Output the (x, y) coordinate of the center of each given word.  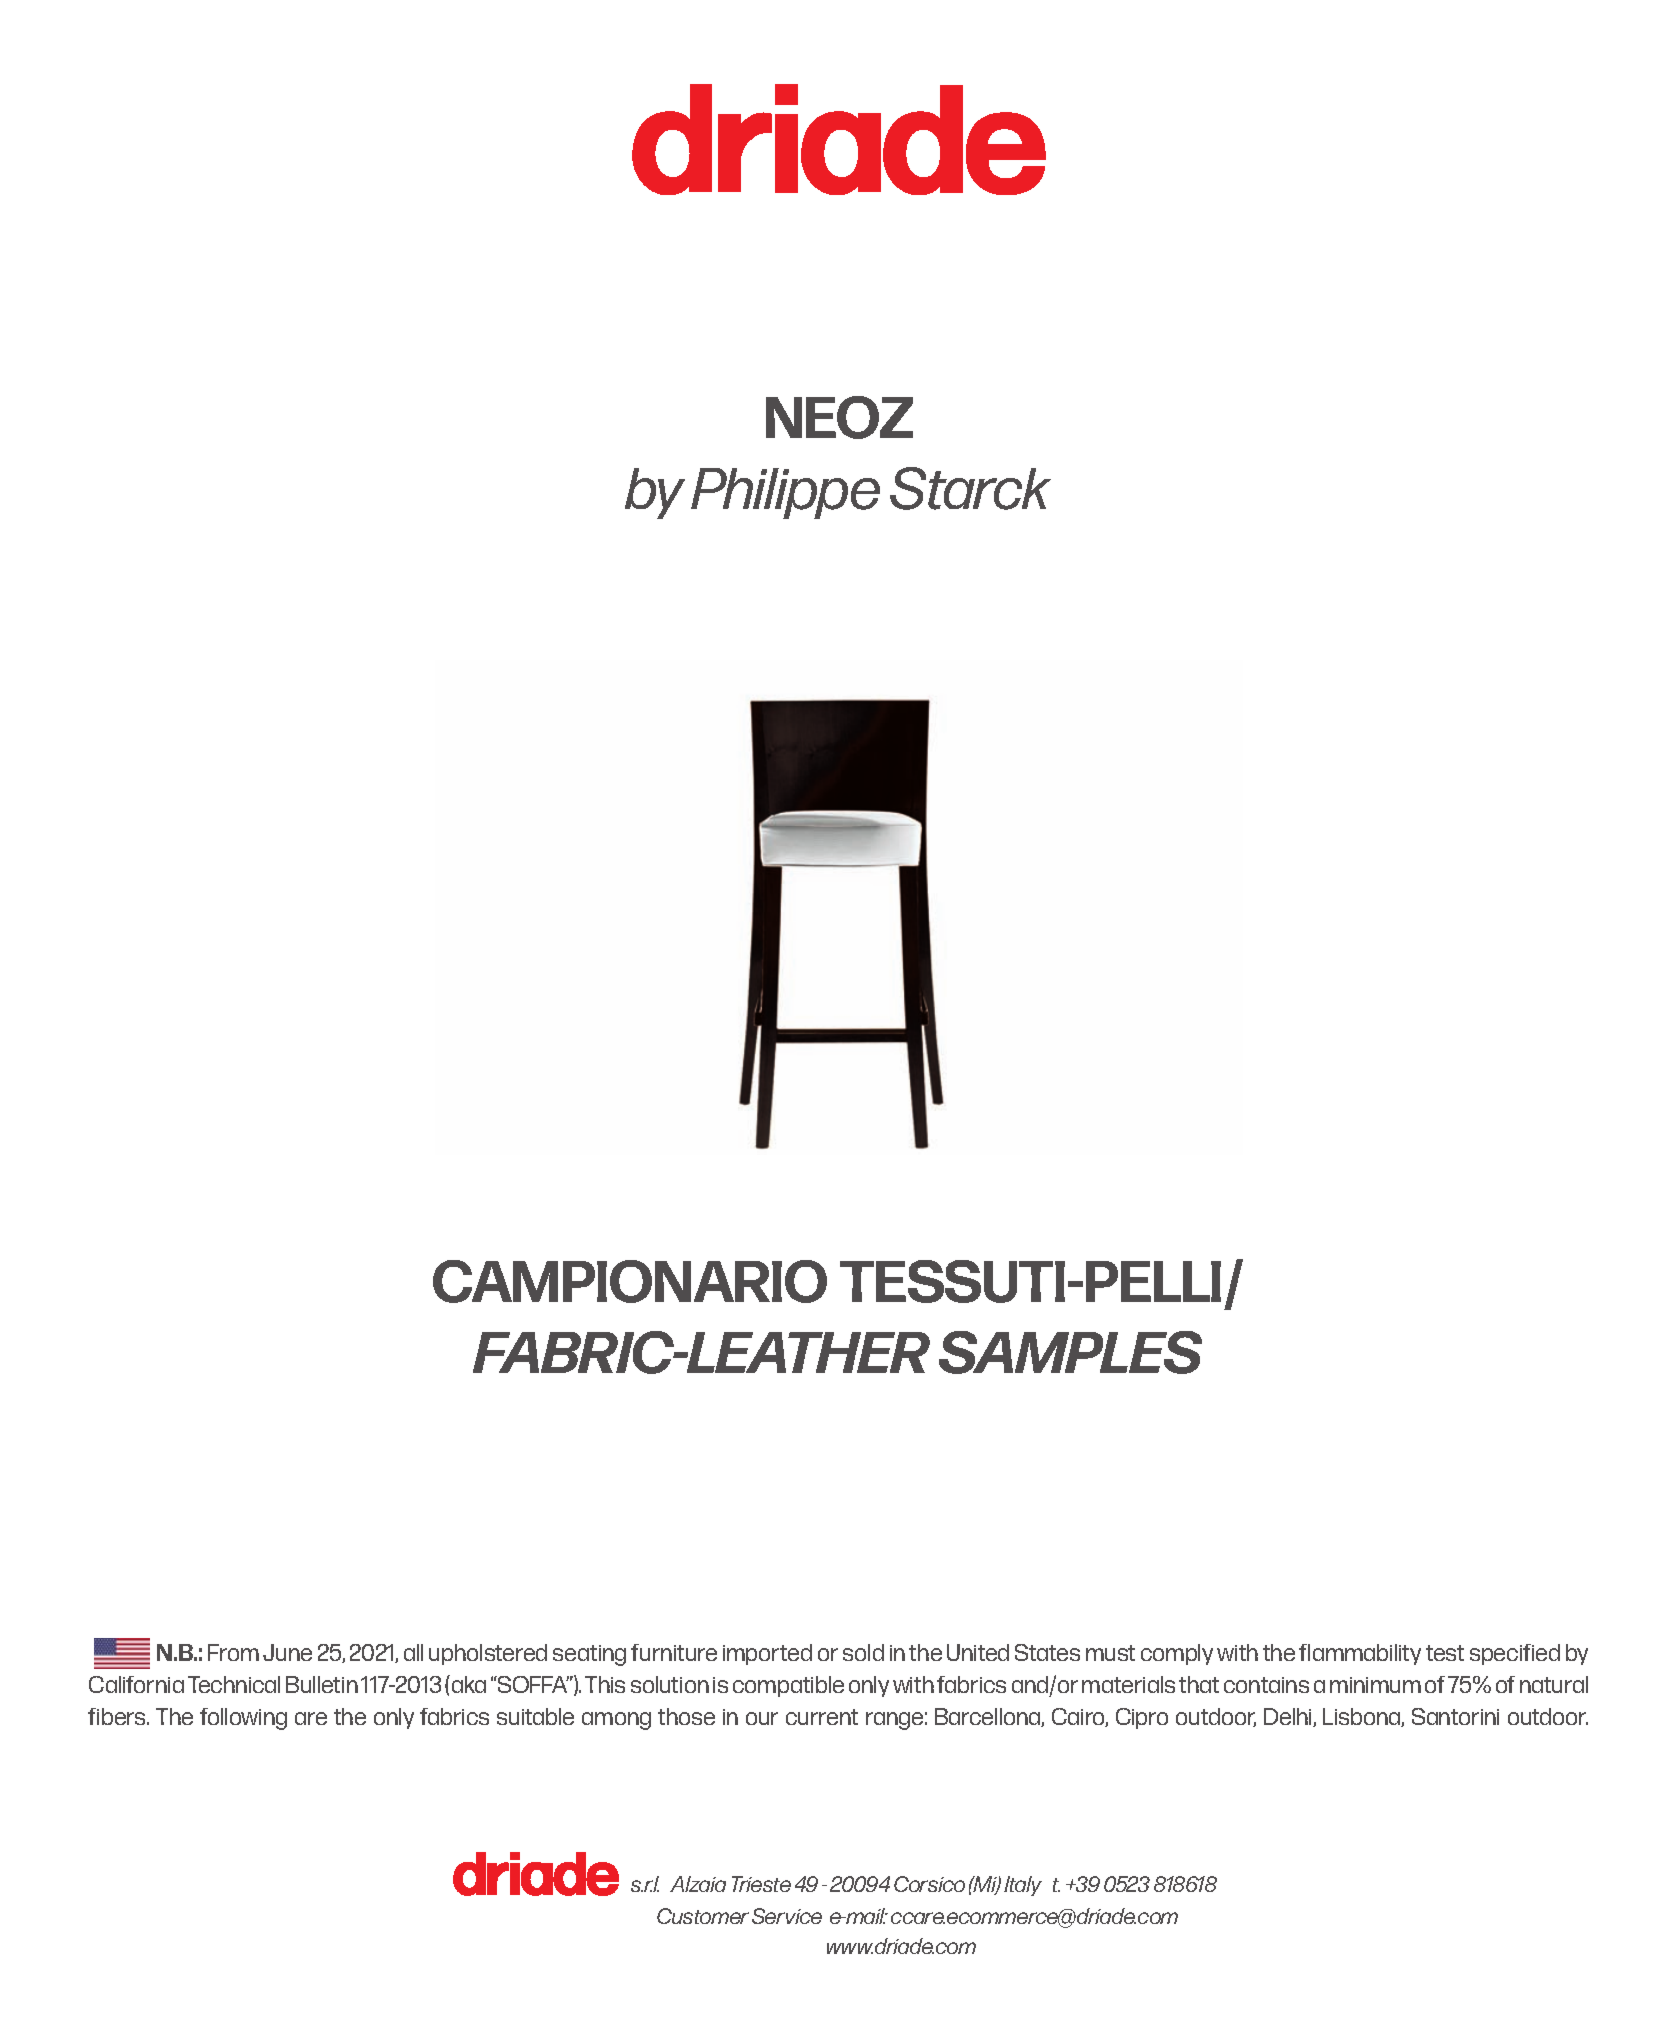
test (1445, 1653)
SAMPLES (1070, 1352)
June (287, 1652)
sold (863, 1652)
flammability (1360, 1654)
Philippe (785, 493)
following (243, 1719)
